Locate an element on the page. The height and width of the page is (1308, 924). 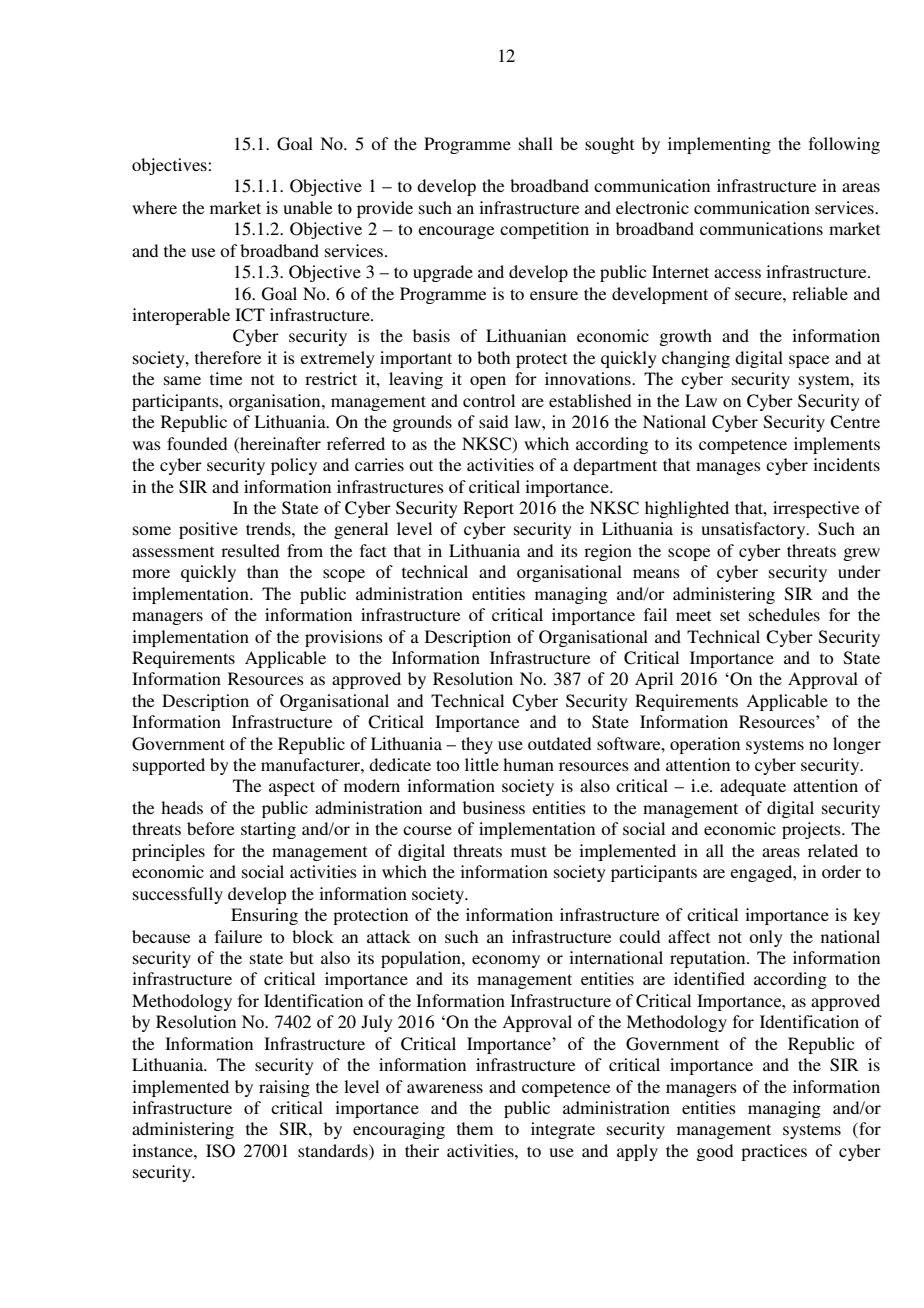
unable is located at coordinates (307, 207).
